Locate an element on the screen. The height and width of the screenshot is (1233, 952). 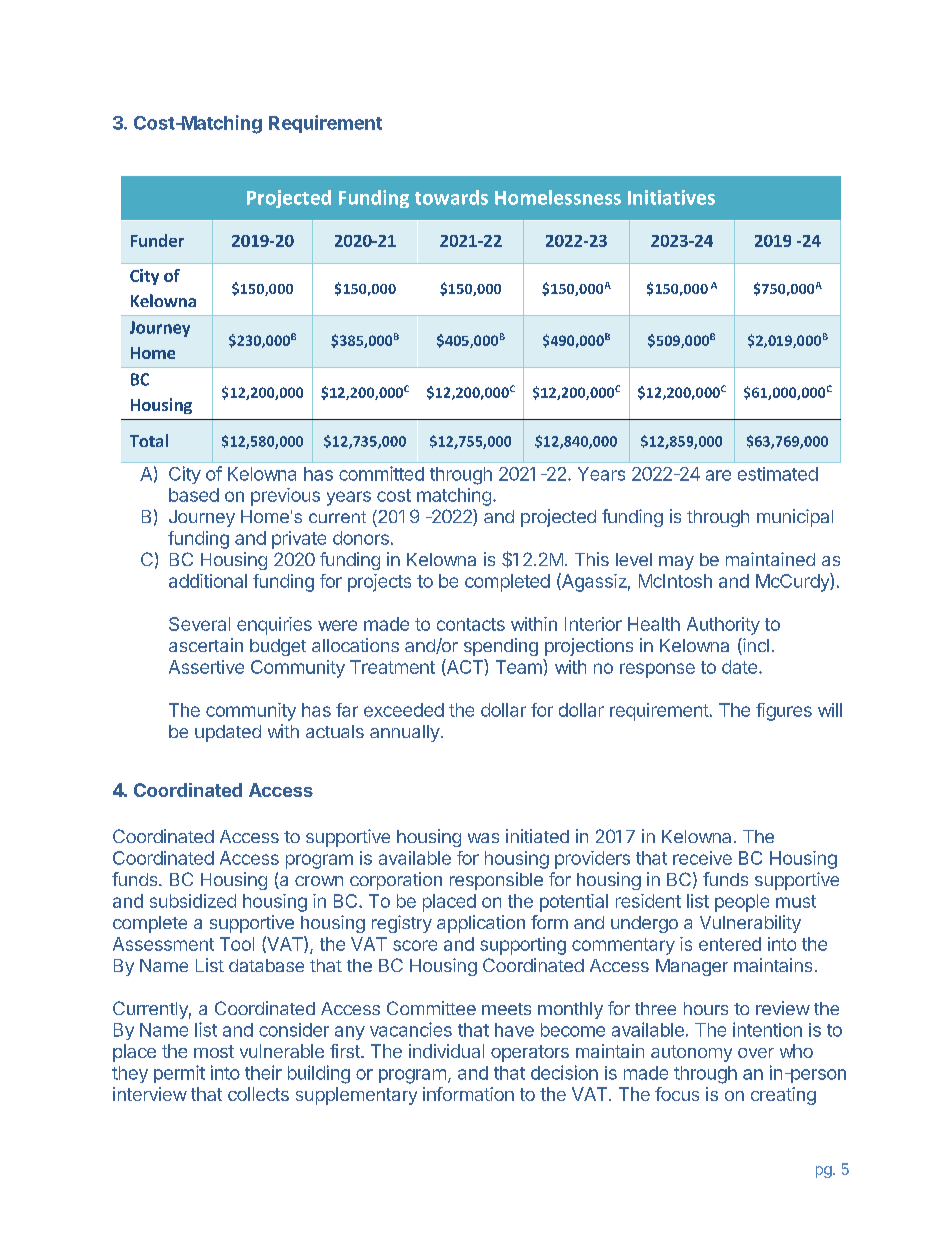
ascertain is located at coordinates (206, 645).
